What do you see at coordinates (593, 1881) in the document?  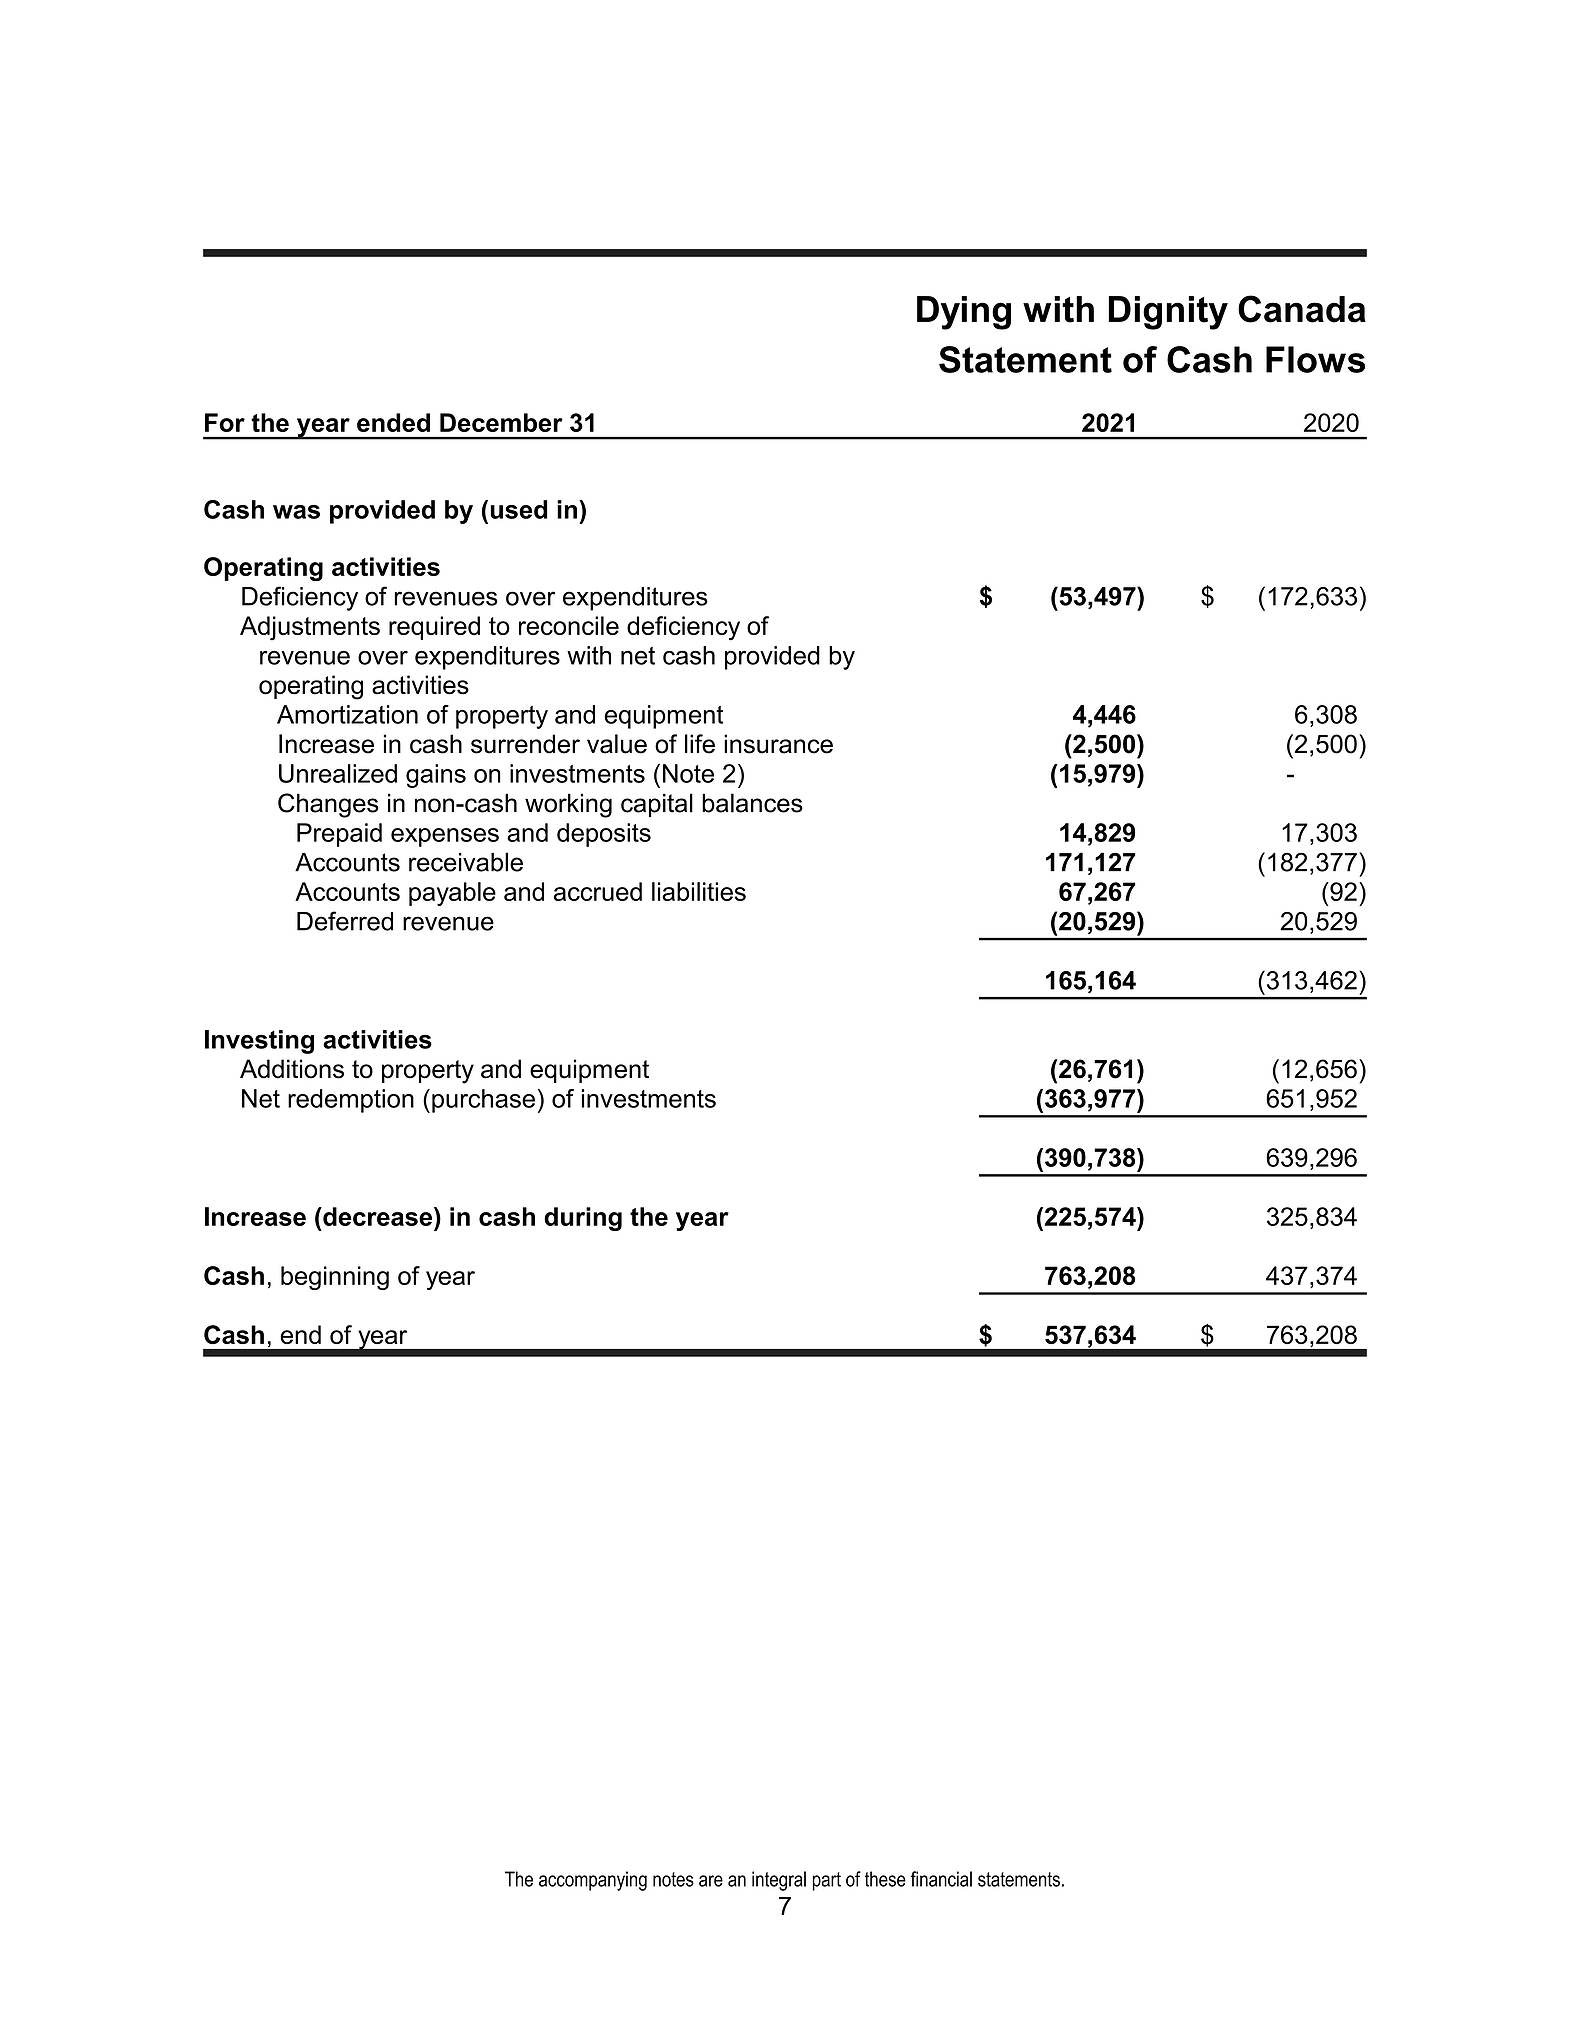 I see `accompanying` at bounding box center [593, 1881].
